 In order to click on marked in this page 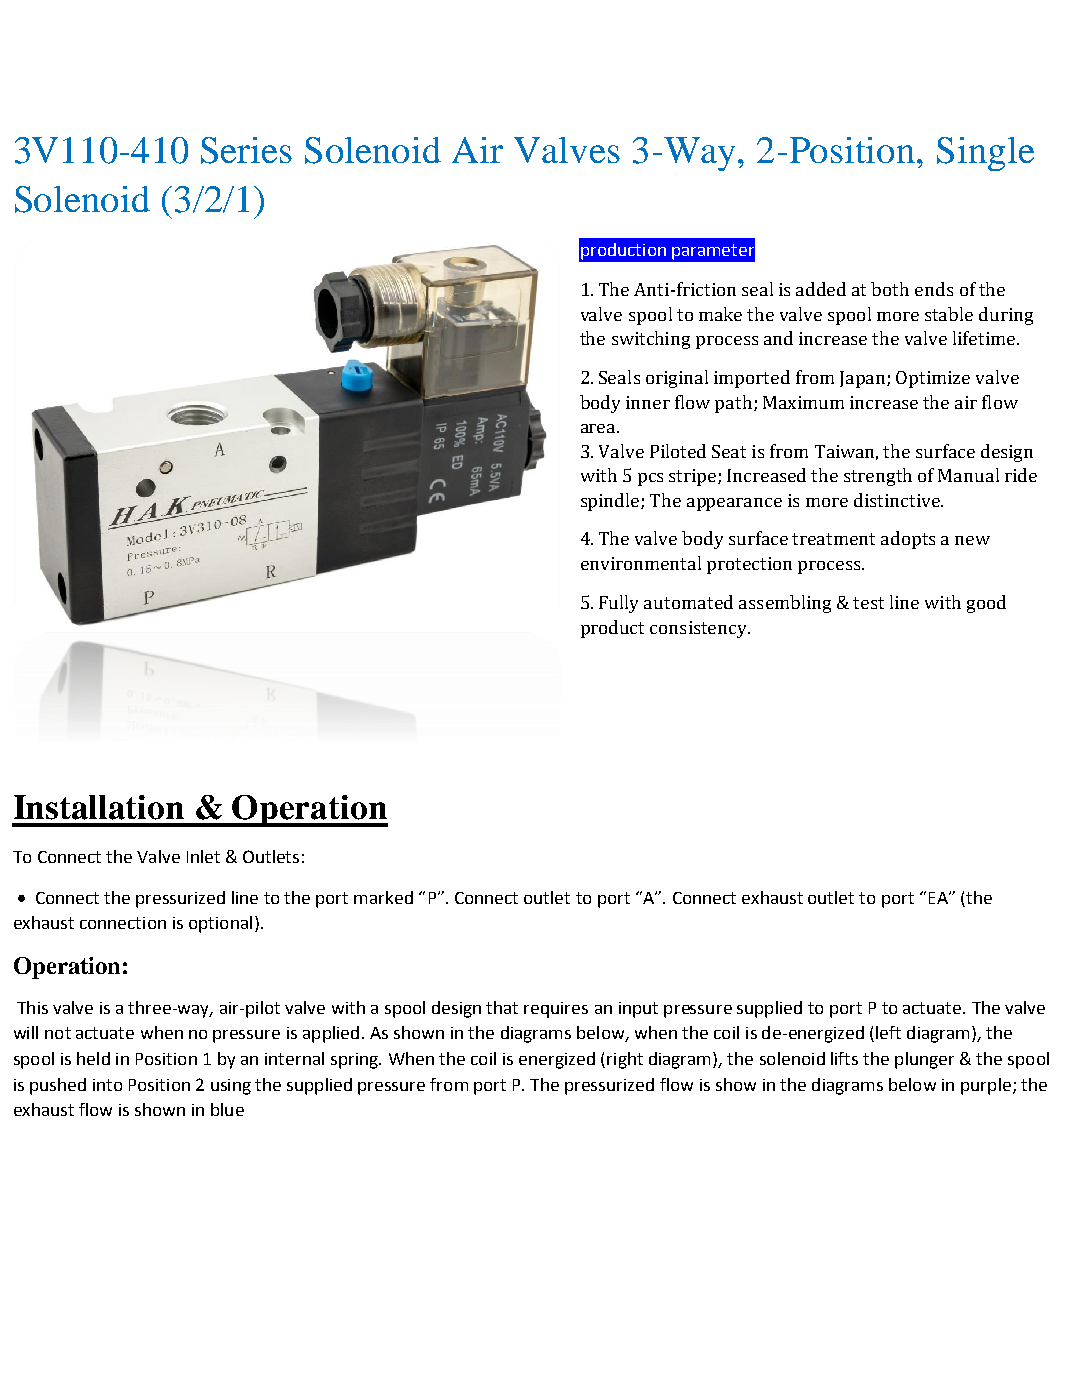, I will do `click(383, 897)`.
